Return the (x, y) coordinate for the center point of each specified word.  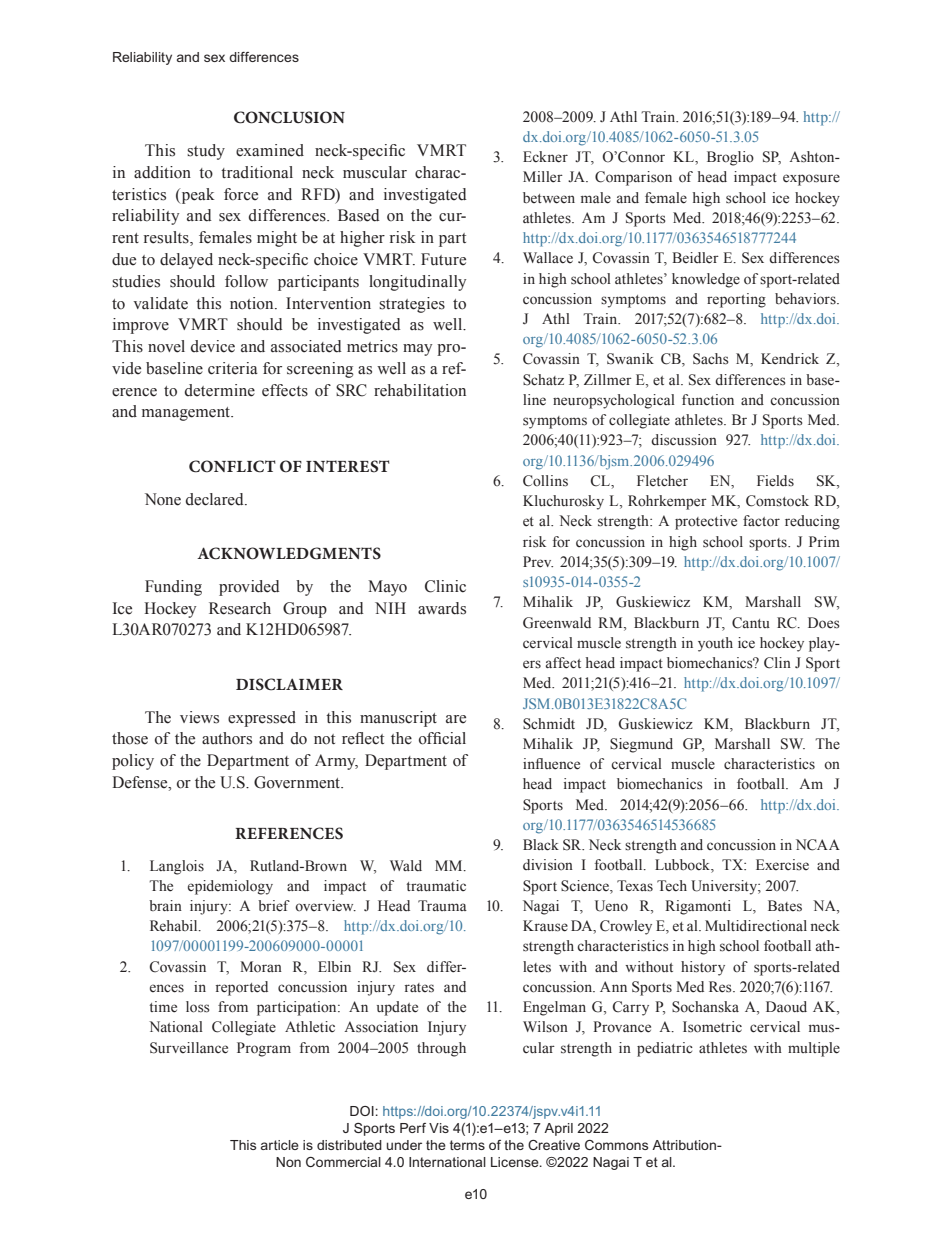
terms (467, 1145)
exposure (811, 180)
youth (715, 644)
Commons (616, 1145)
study (206, 152)
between (549, 198)
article (280, 1145)
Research (240, 608)
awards (442, 608)
